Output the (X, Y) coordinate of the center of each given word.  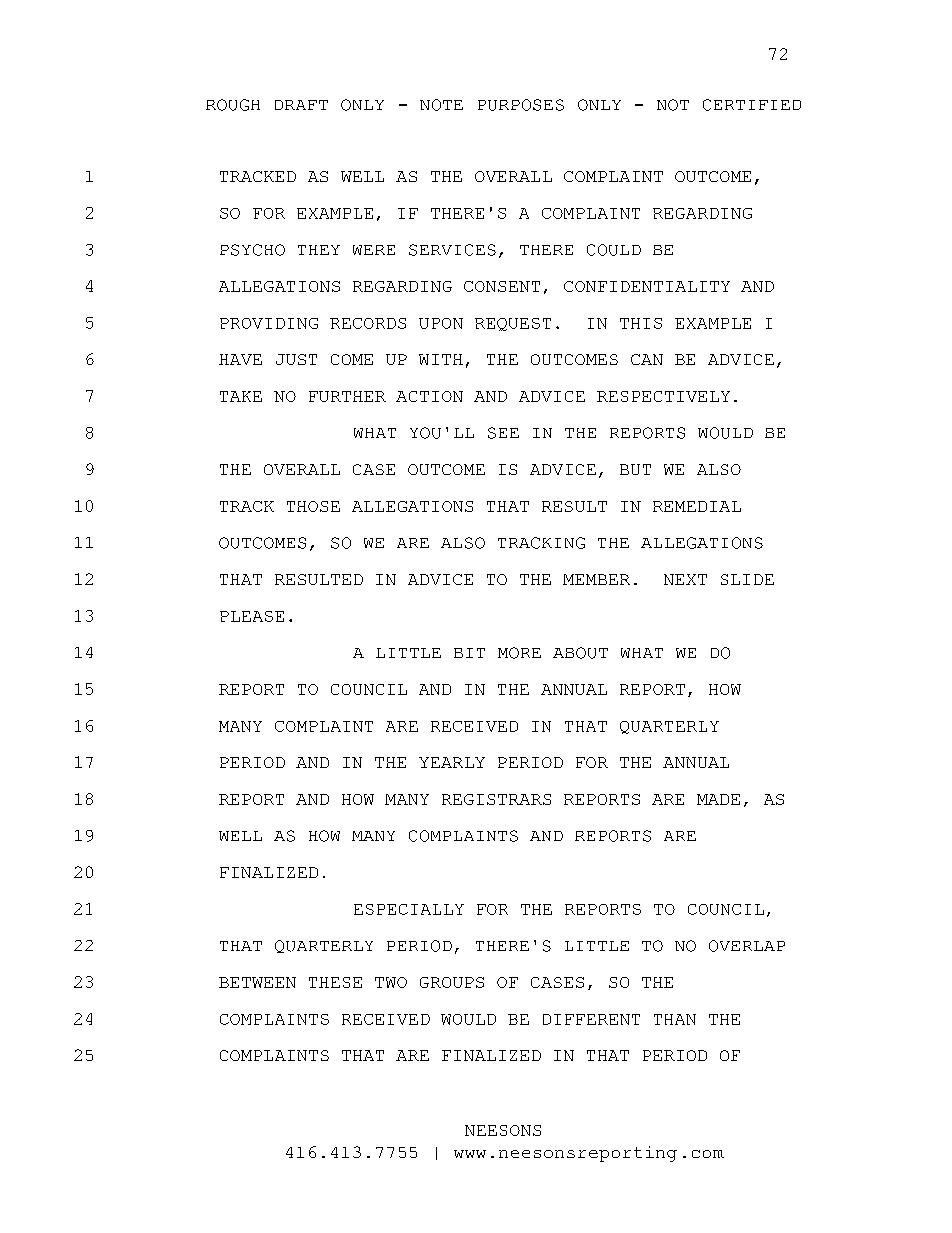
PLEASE (252, 616)
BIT (469, 653)
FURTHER (347, 396)
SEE (503, 433)
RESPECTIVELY (663, 396)
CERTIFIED (752, 105)
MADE (718, 799)
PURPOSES (521, 105)
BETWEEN (257, 982)
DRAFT (301, 105)
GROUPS (452, 982)
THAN (675, 1019)
